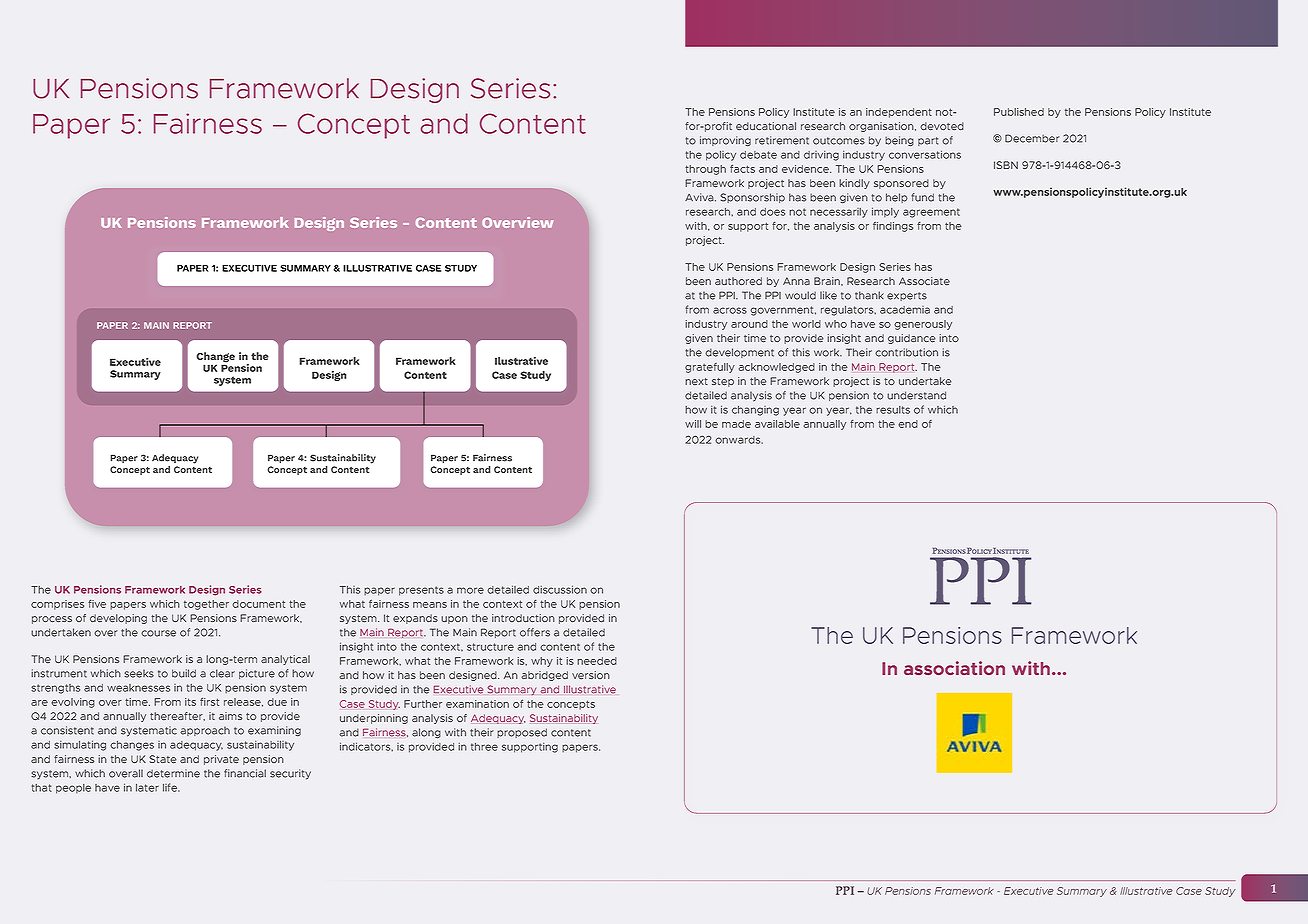  What do you see at coordinates (693, 424) in the page?
I see `will` at bounding box center [693, 424].
